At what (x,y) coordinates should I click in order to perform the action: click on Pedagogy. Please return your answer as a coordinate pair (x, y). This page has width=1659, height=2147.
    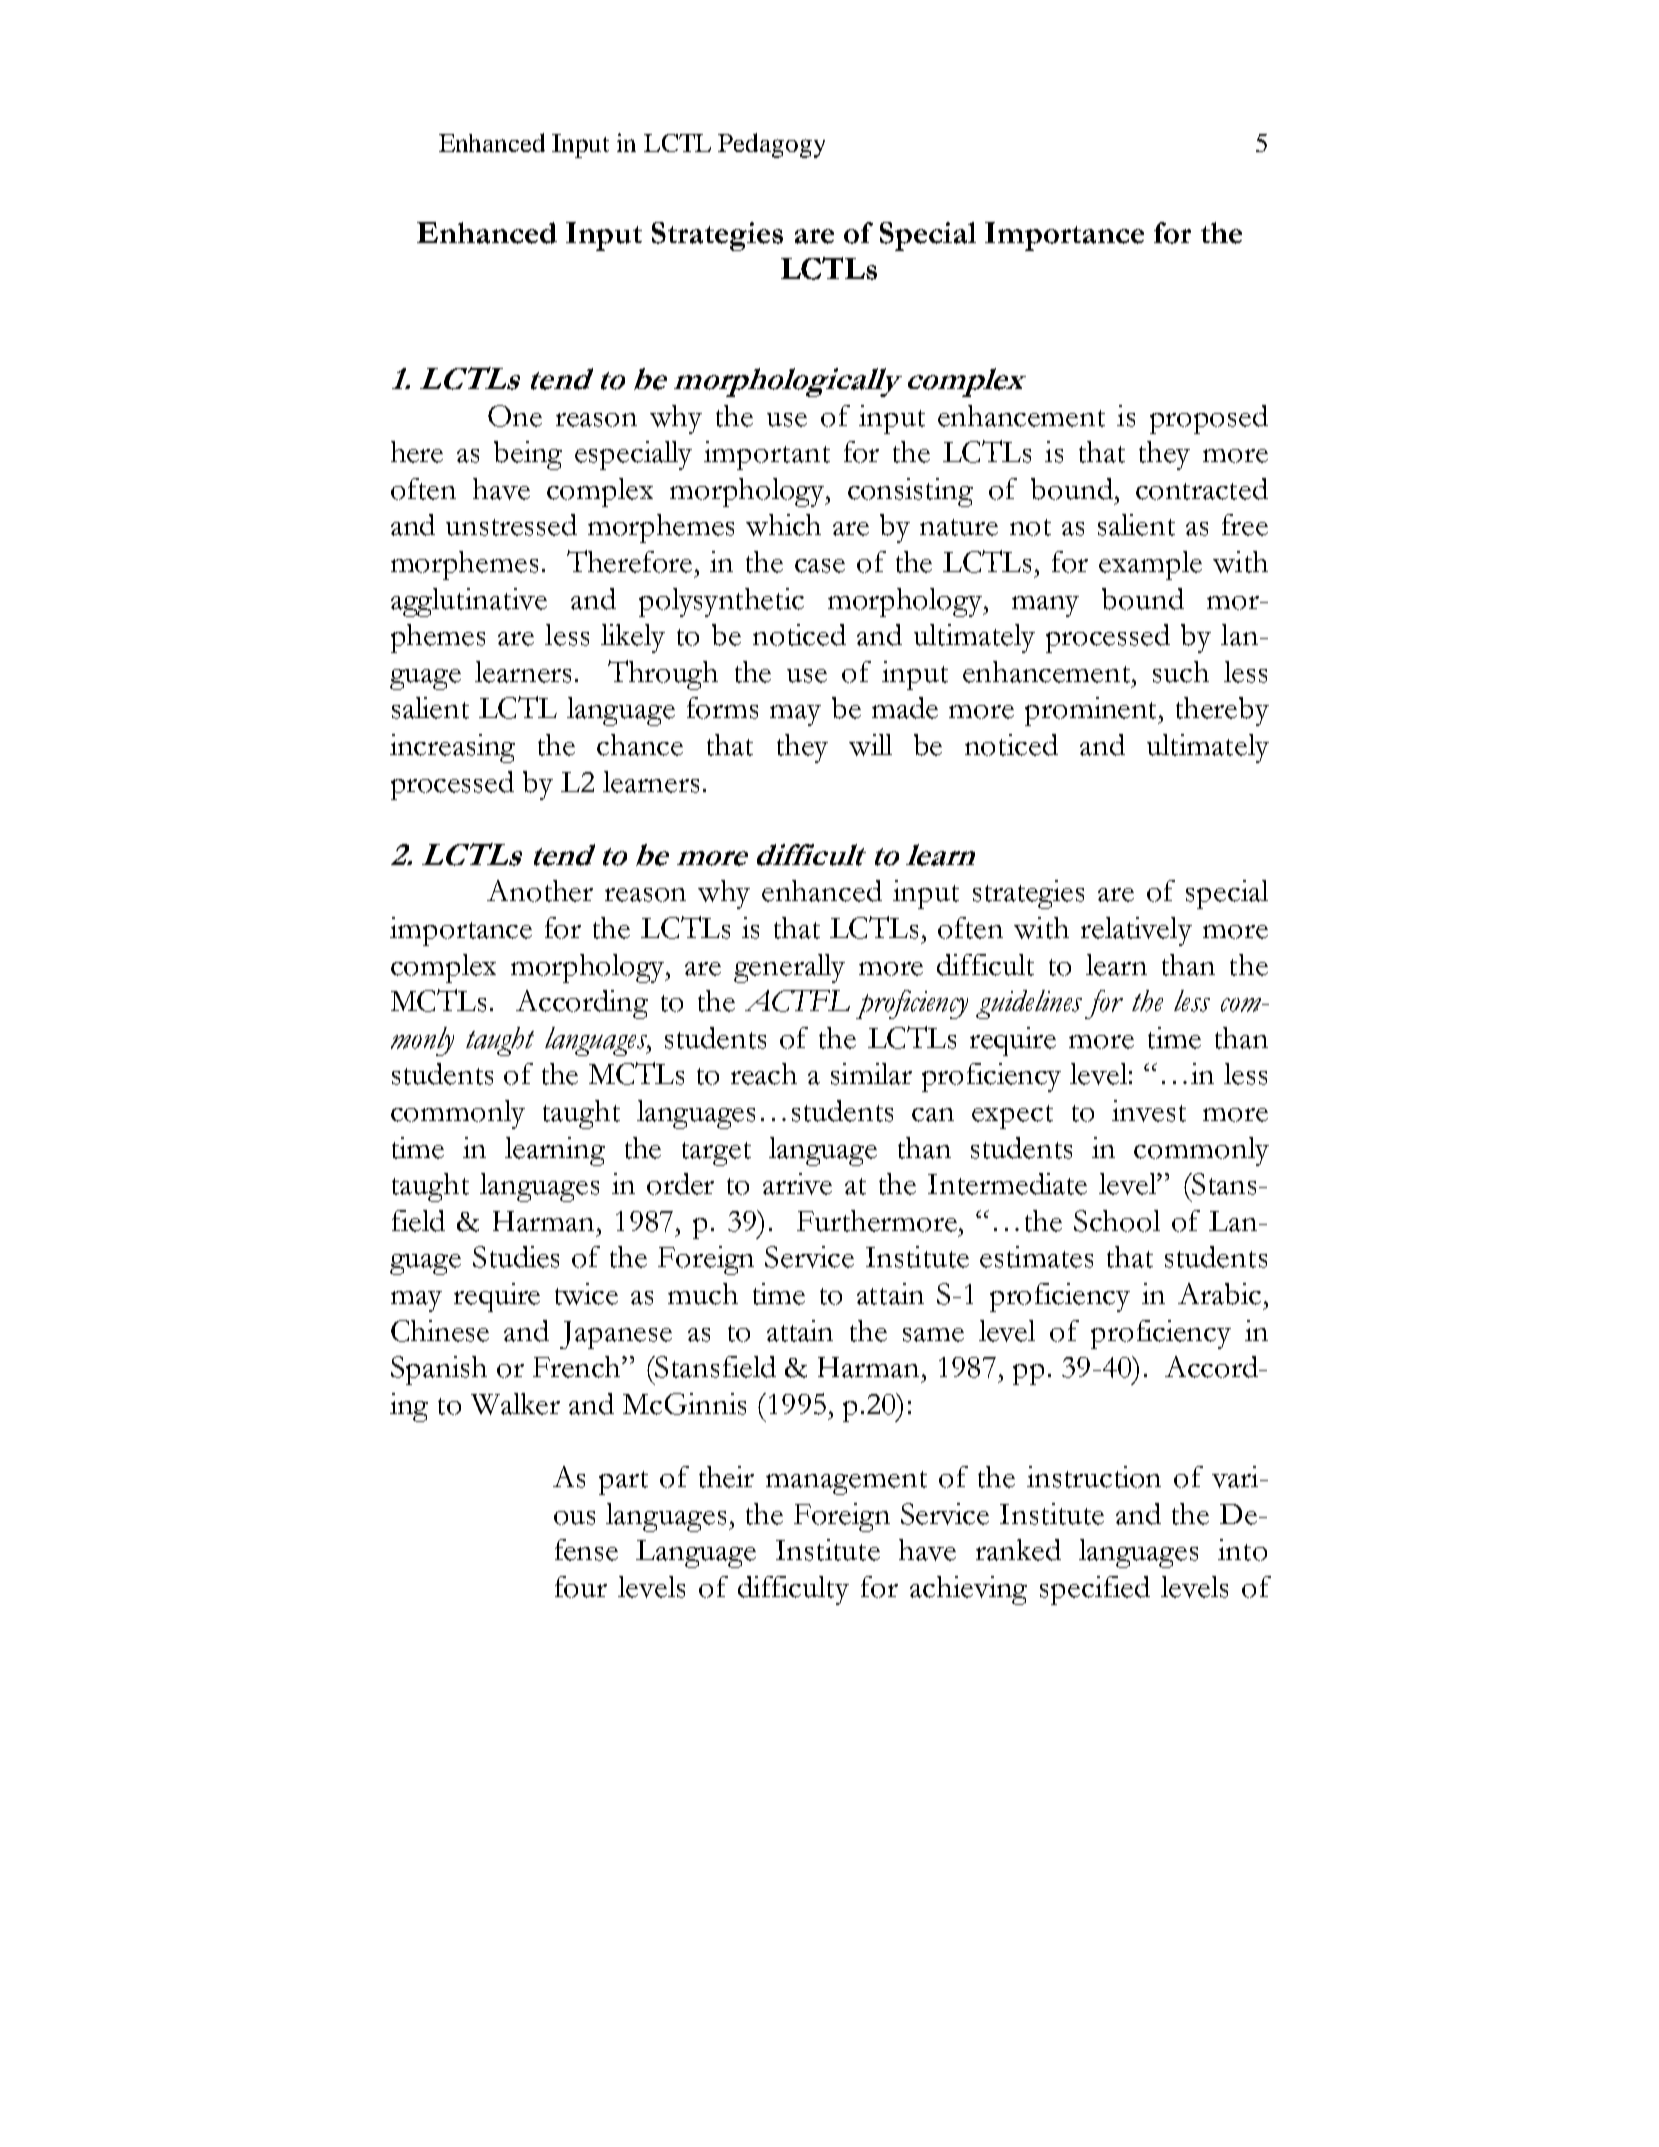
    Looking at the image, I should click on (771, 145).
